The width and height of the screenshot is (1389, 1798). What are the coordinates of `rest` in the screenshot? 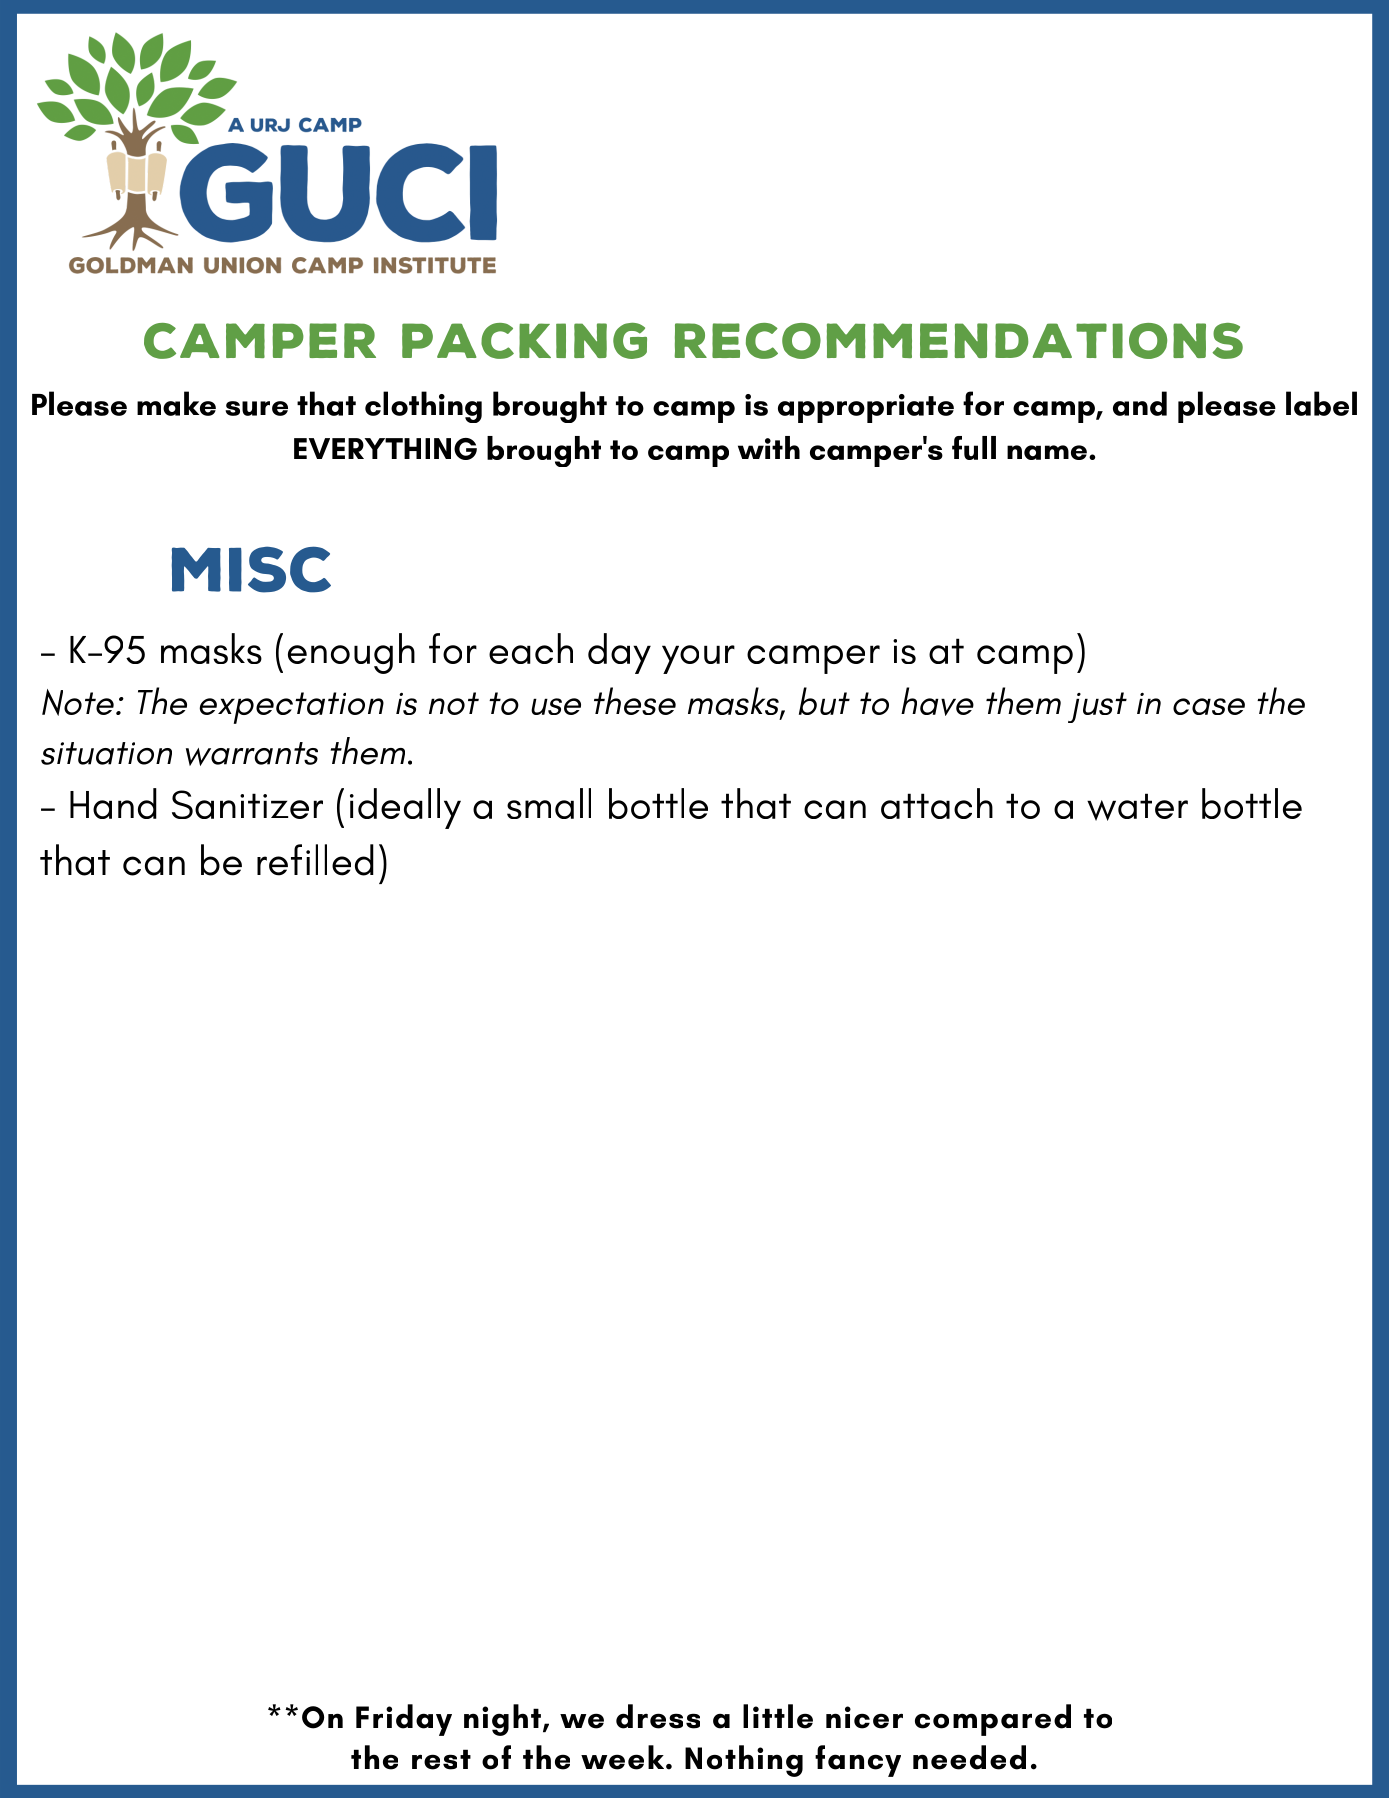 It's located at (441, 1759).
